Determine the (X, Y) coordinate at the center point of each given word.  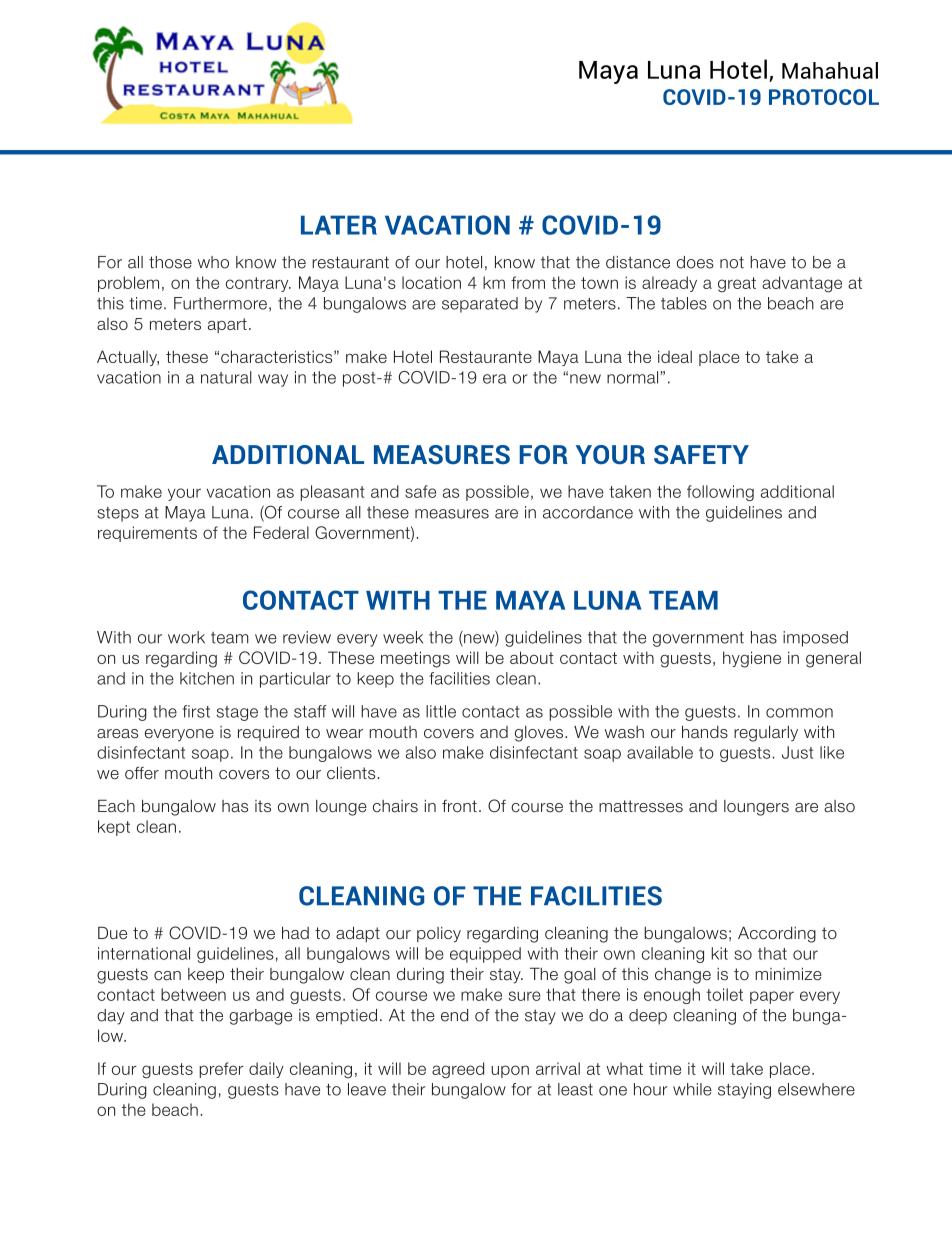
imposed (815, 639)
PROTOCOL (824, 97)
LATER (339, 225)
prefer (221, 1070)
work (186, 637)
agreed (458, 1070)
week (403, 637)
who (213, 262)
